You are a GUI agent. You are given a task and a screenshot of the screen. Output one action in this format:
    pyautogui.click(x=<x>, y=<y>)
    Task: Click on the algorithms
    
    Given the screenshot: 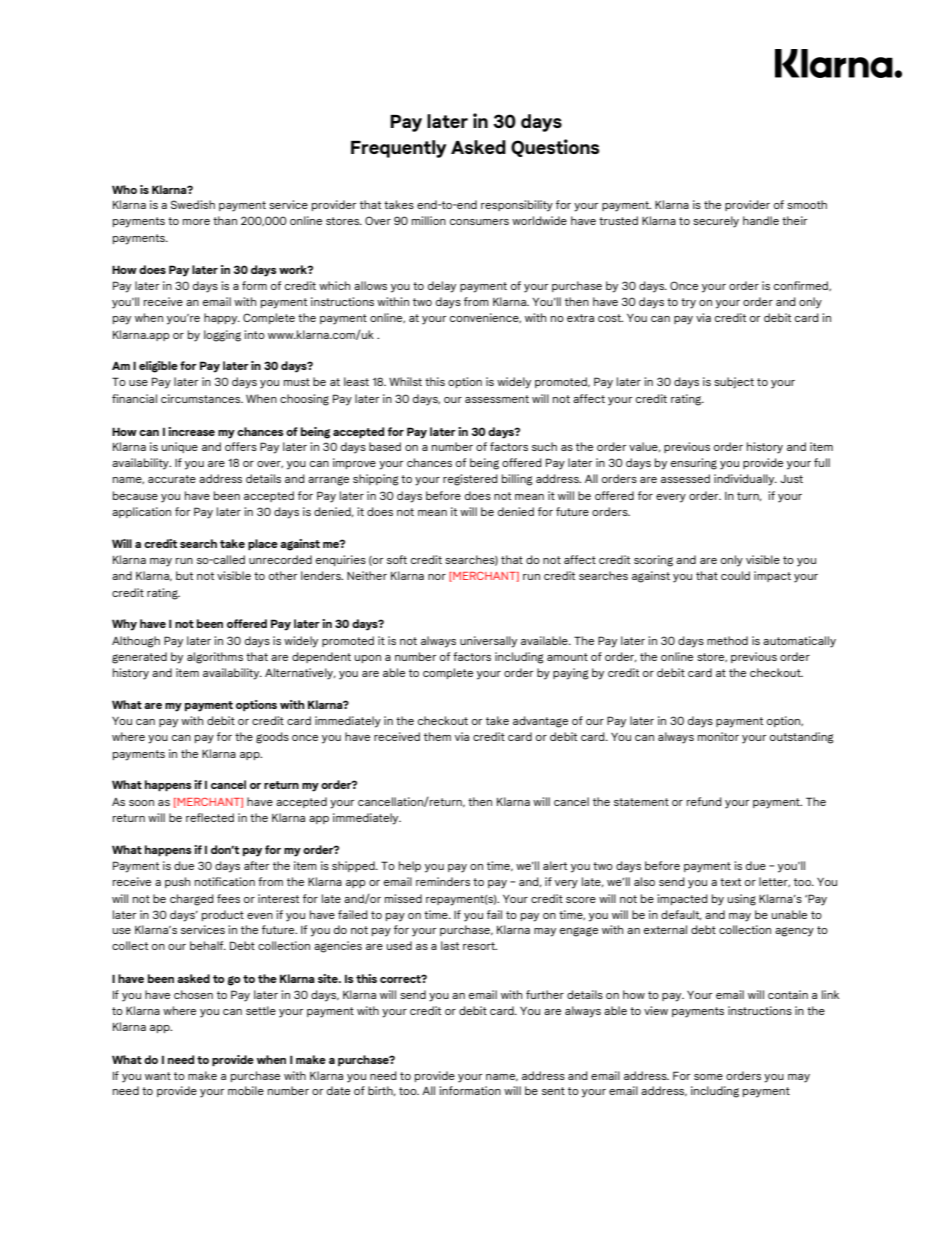 What is the action you would take?
    pyautogui.click(x=215, y=658)
